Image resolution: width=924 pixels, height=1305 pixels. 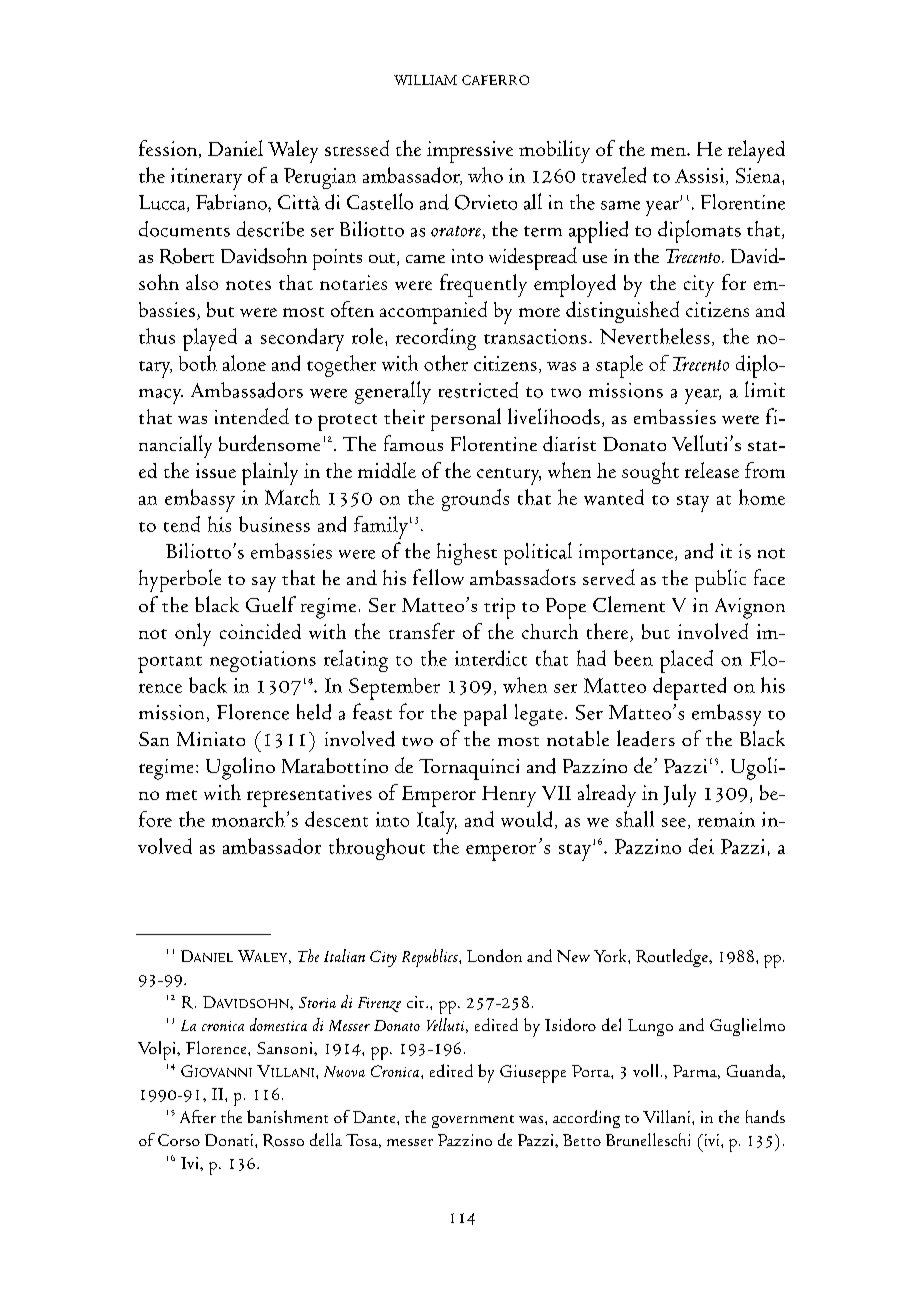 What do you see at coordinates (473, 1121) in the page?
I see `government` at bounding box center [473, 1121].
